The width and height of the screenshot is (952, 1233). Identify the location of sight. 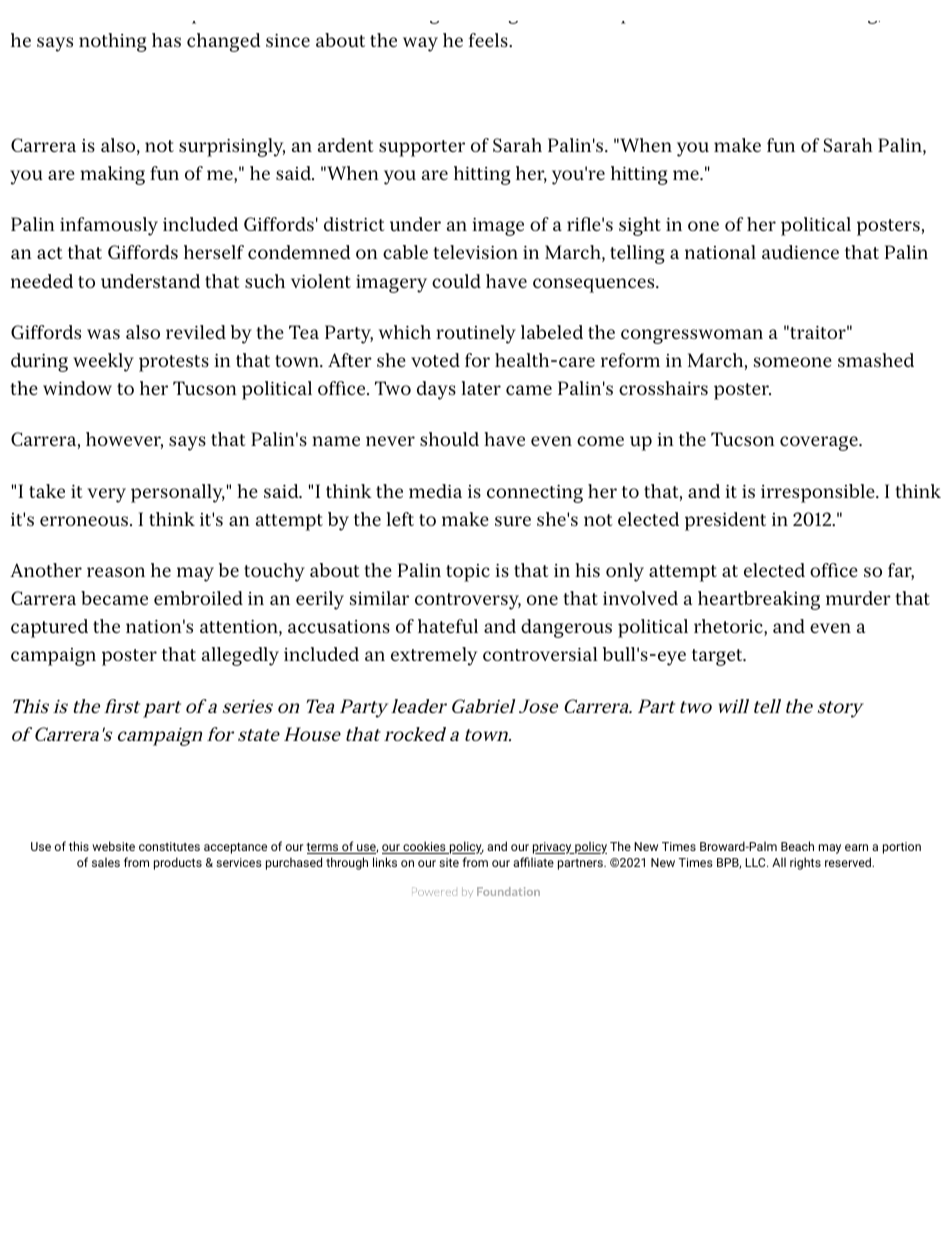
(640, 226).
